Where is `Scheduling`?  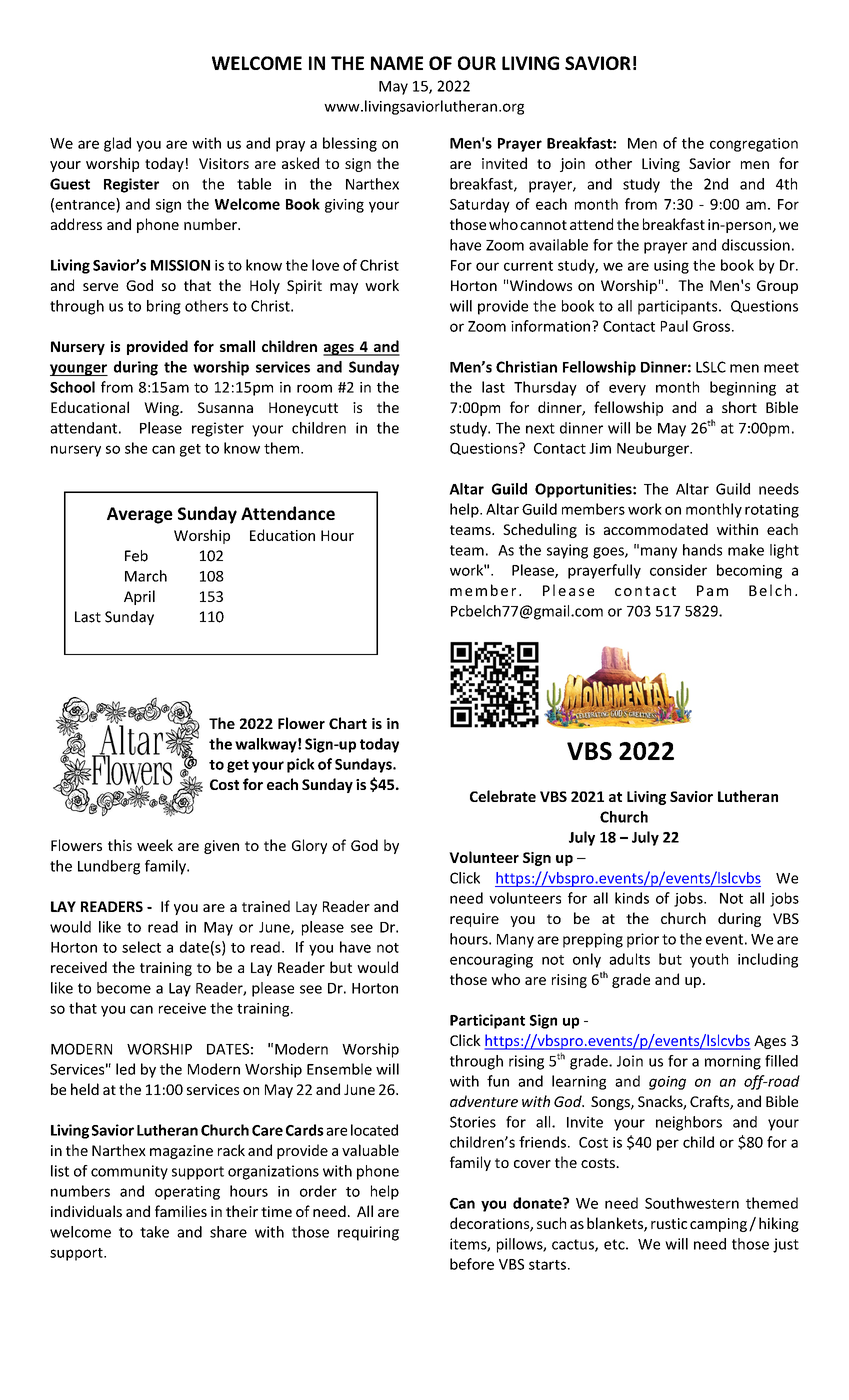 Scheduling is located at coordinates (540, 530).
